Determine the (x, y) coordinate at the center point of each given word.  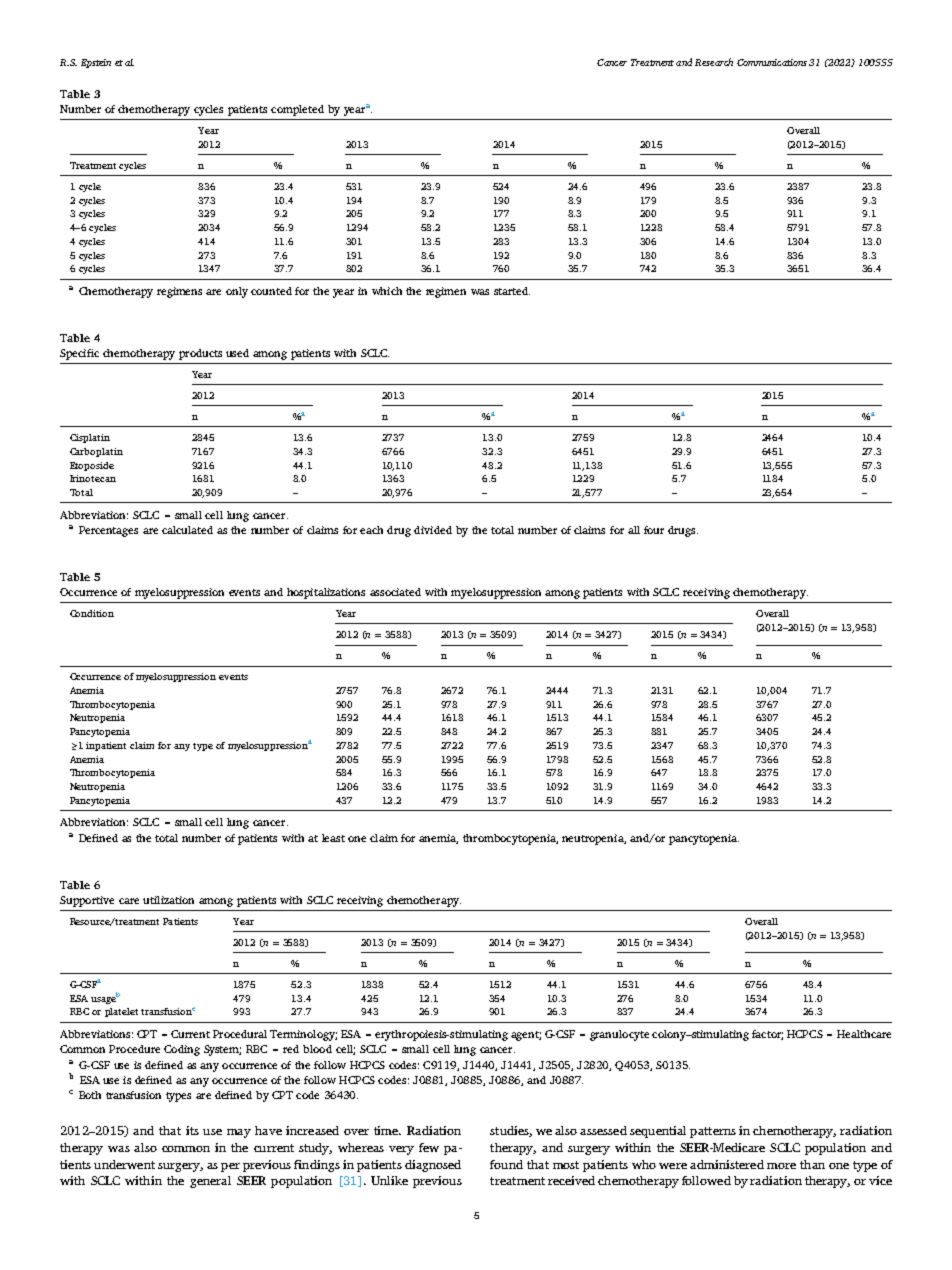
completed (297, 110)
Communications (772, 62)
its (192, 1130)
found (506, 1164)
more (781, 1166)
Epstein (96, 63)
